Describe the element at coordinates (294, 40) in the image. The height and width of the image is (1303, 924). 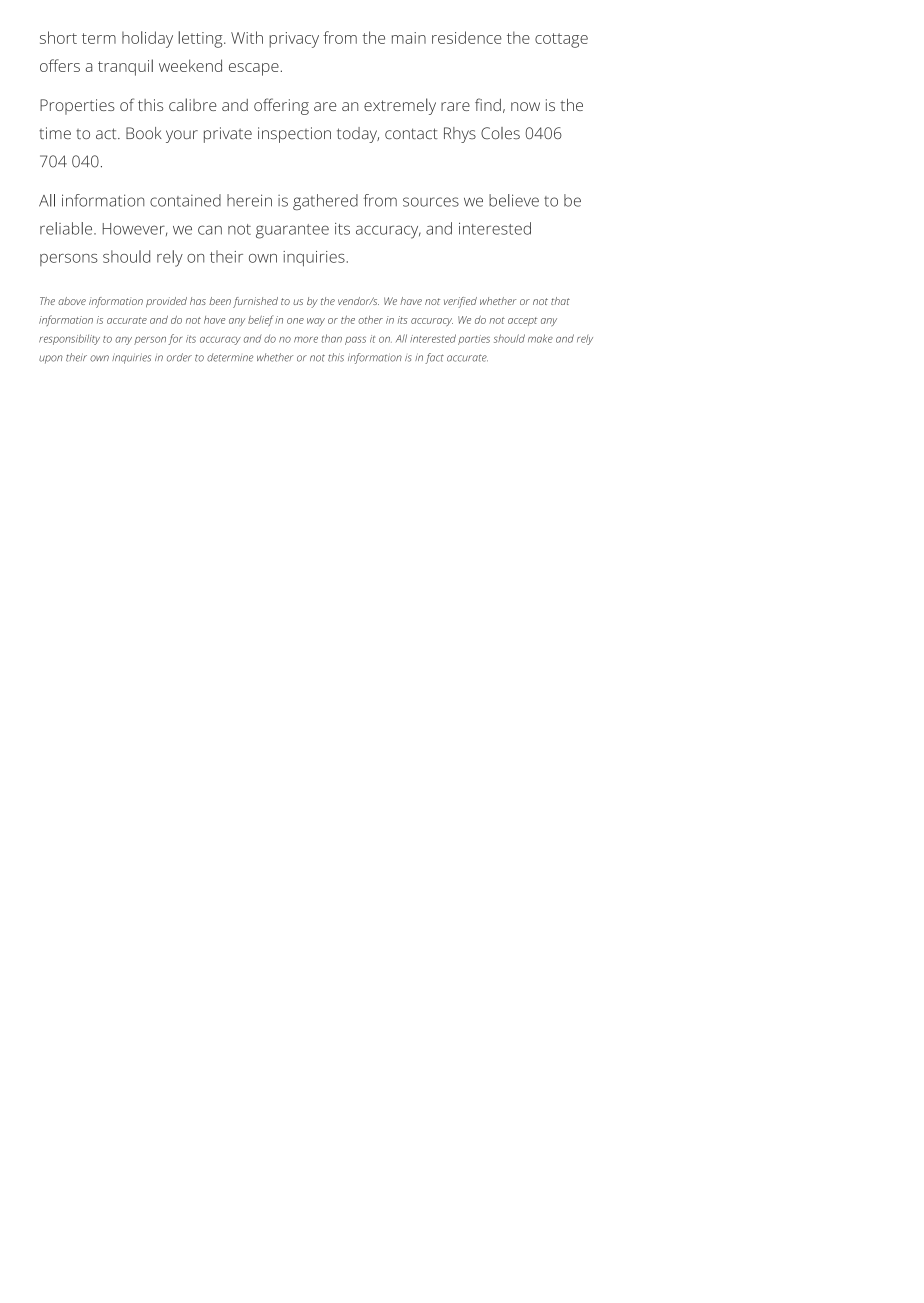
I see `privacy` at that location.
